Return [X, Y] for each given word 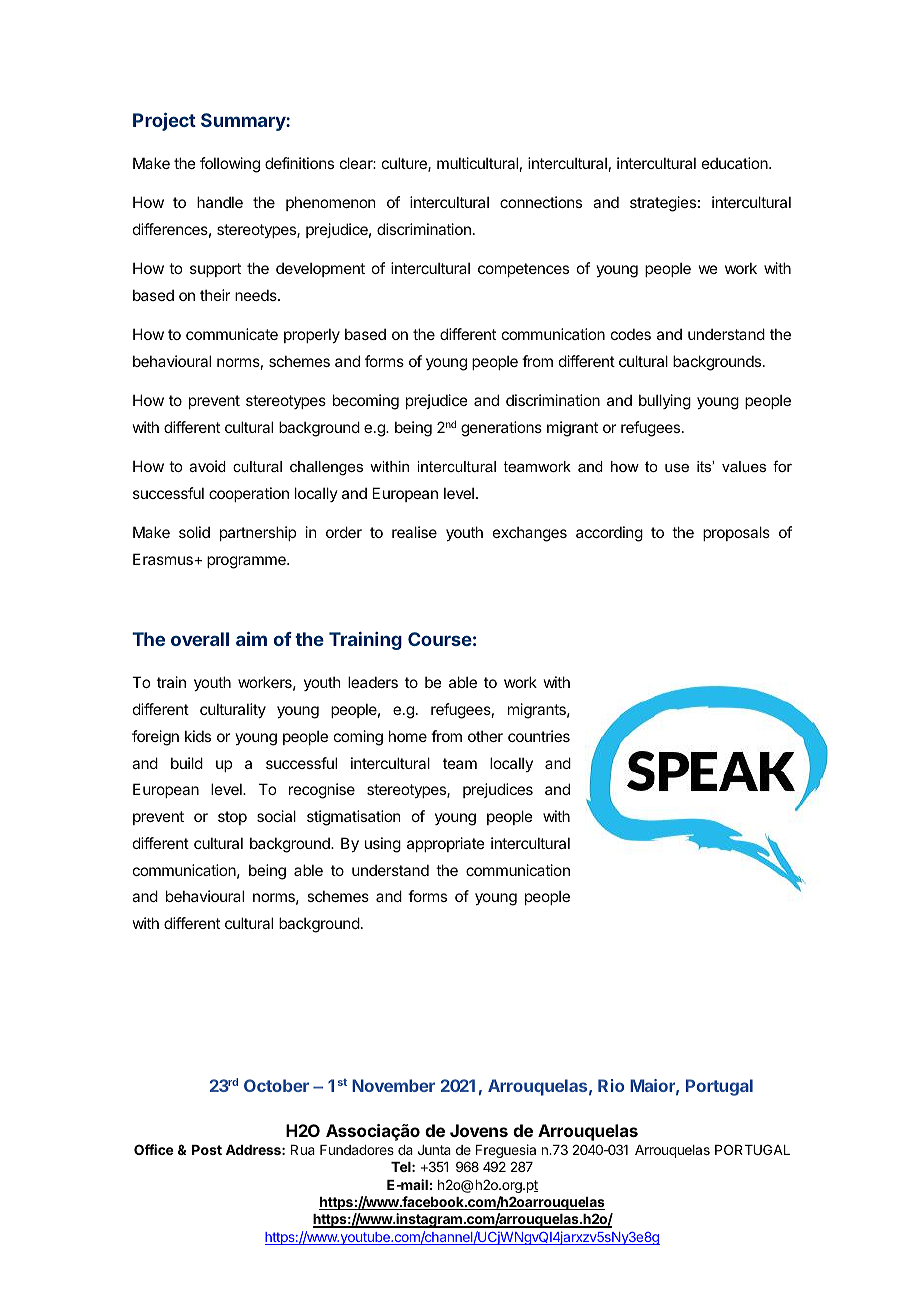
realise [414, 532]
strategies [663, 204]
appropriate [446, 844]
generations [501, 429]
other [485, 736]
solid [194, 532]
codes [631, 334]
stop [232, 818]
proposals [736, 533]
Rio [611, 1085]
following [230, 165]
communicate [232, 334]
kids [198, 736]
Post [207, 1150]
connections [541, 202]
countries [539, 736]
